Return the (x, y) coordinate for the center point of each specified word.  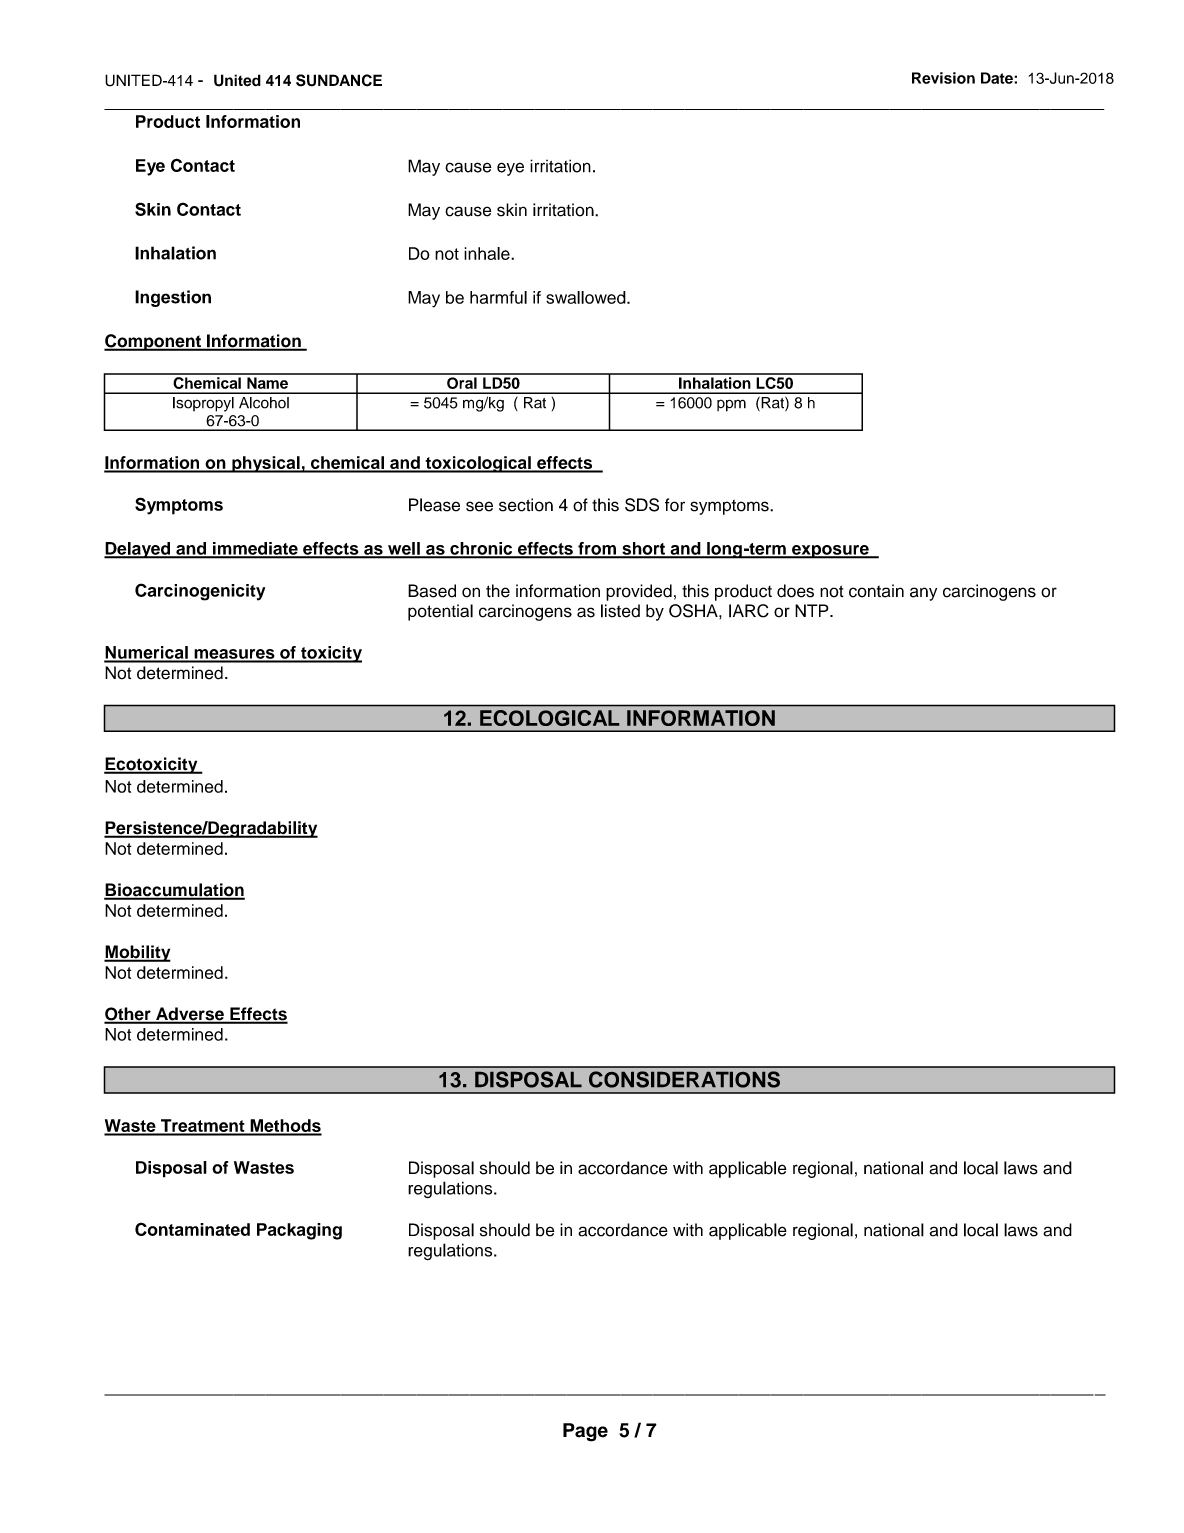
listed (620, 611)
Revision (943, 78)
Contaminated (192, 1229)
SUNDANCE (339, 80)
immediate (255, 549)
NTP (813, 610)
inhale (488, 253)
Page (585, 1432)
